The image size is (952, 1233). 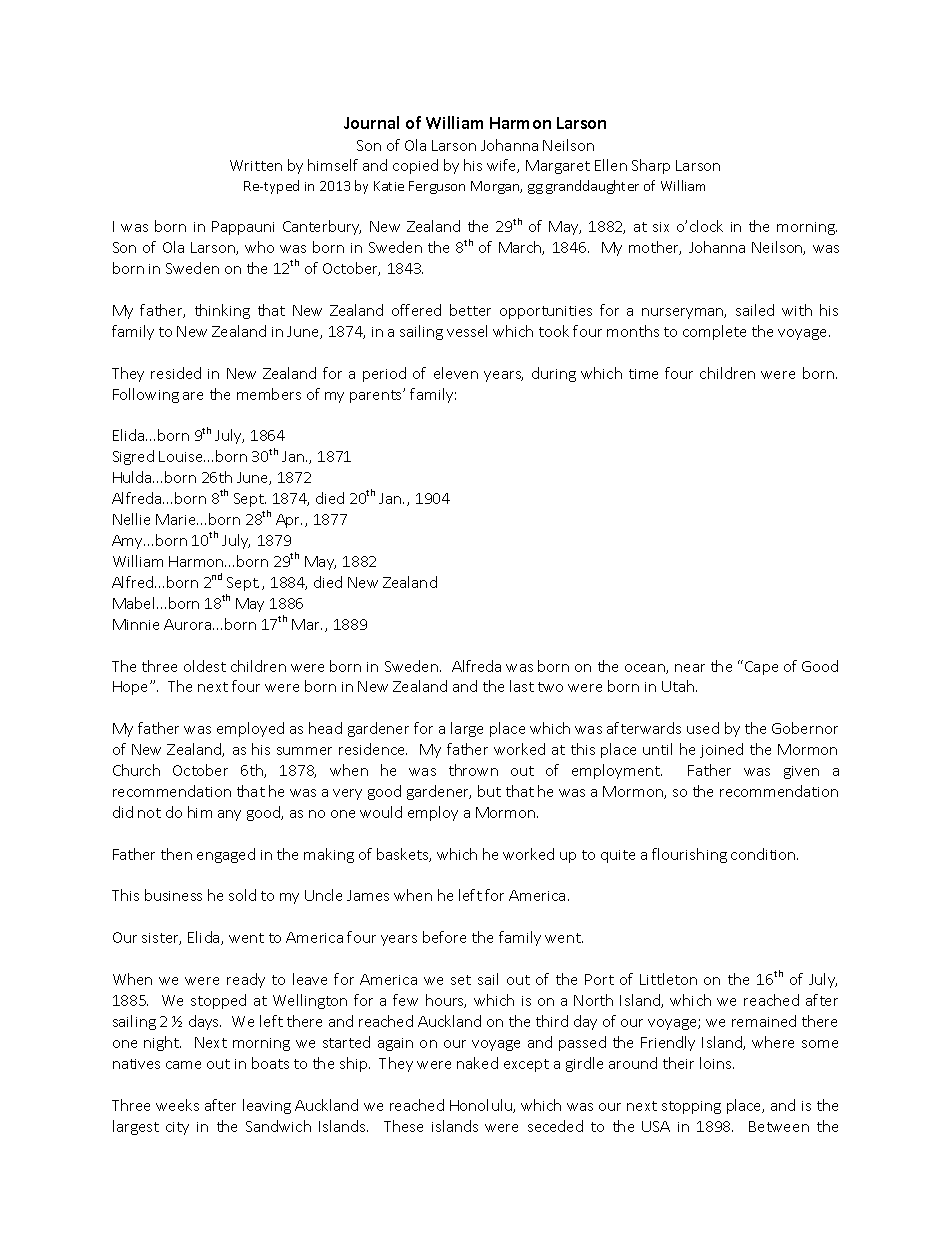 I want to click on resided, so click(x=176, y=373).
